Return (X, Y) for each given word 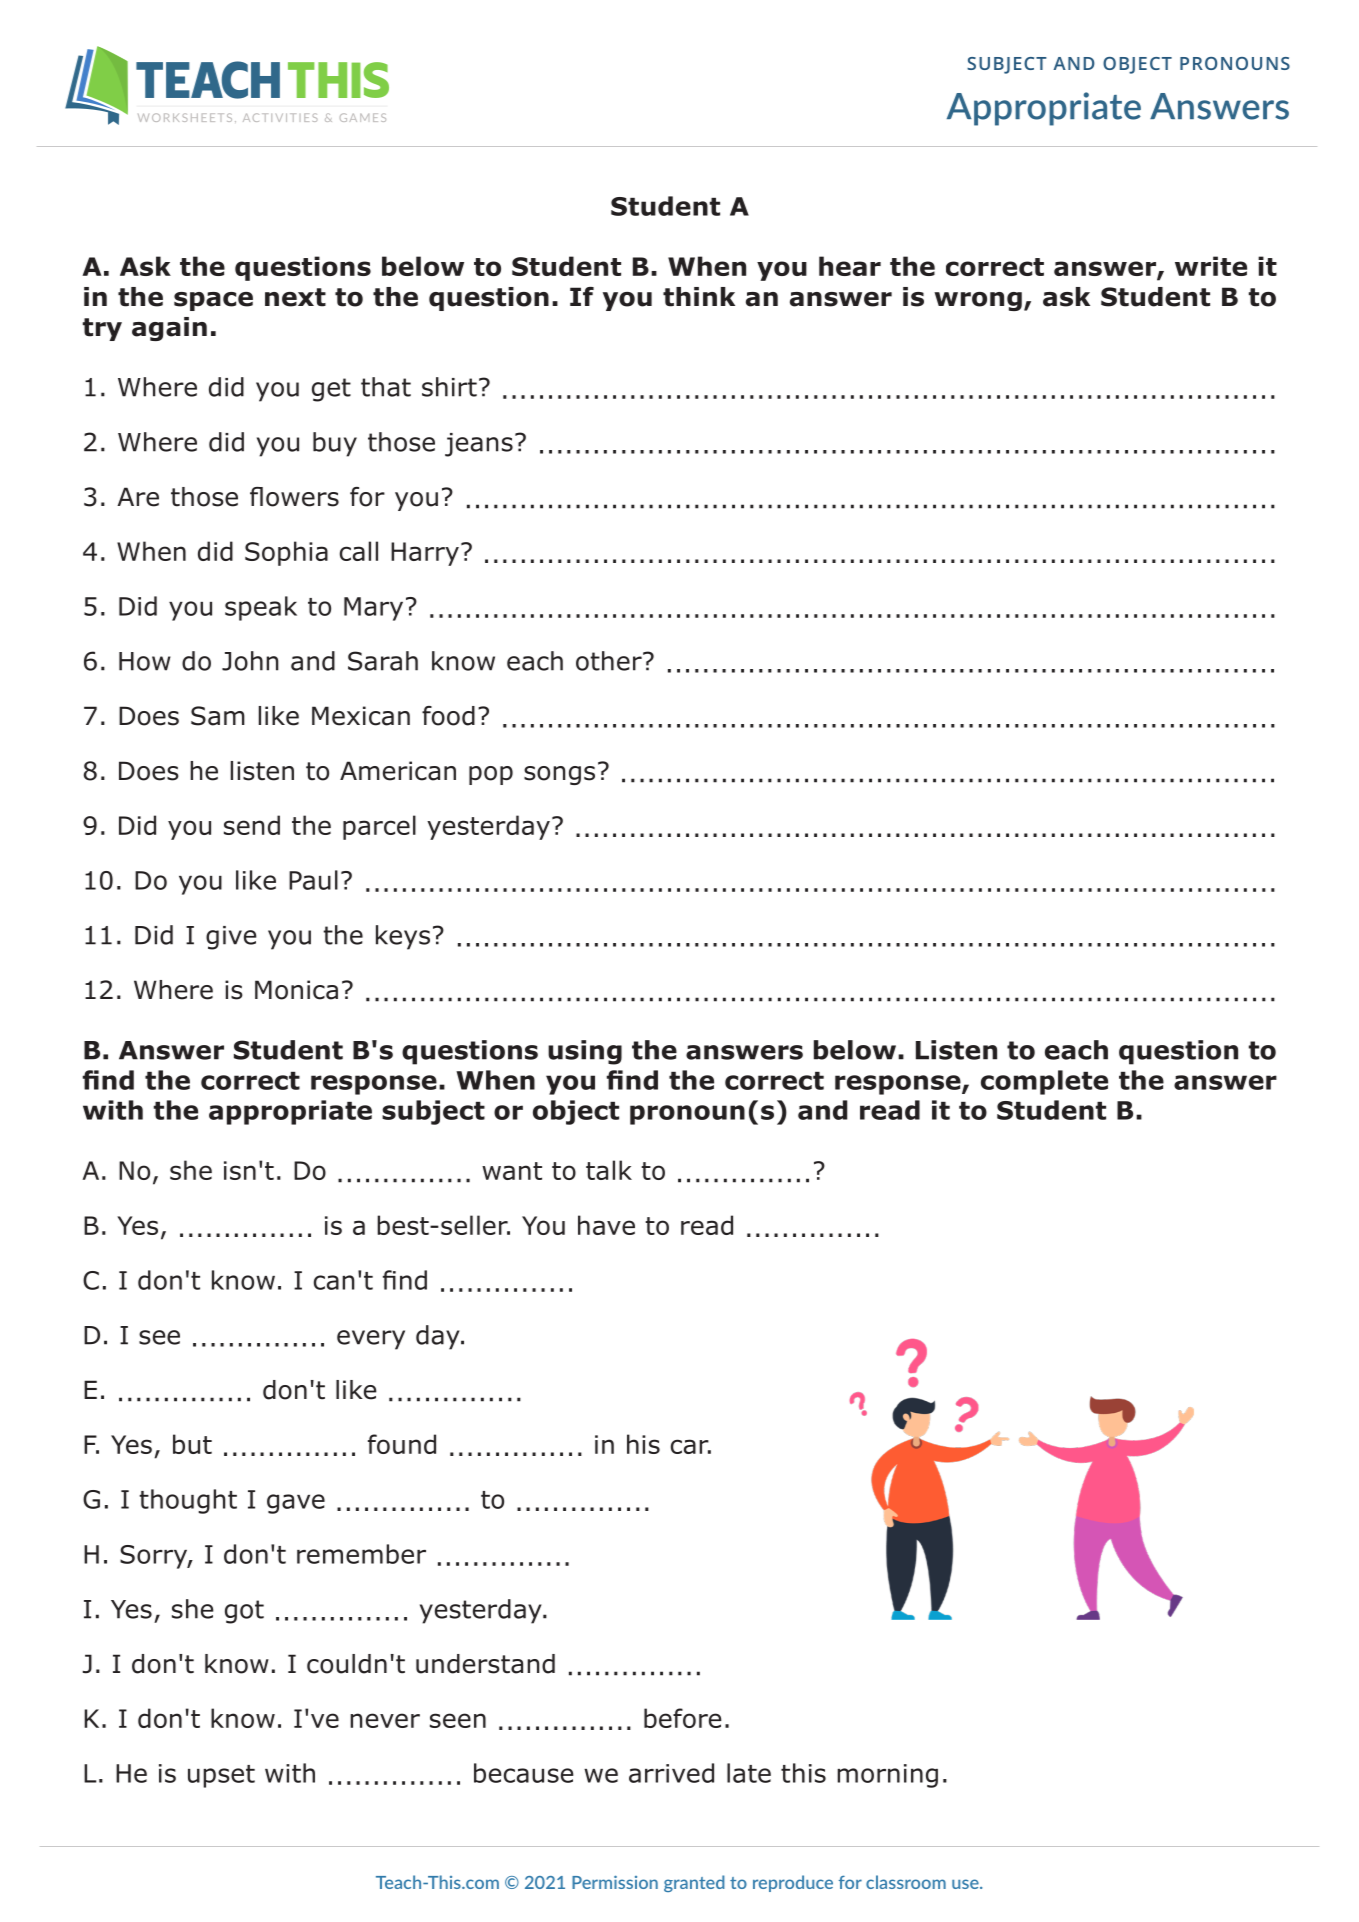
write (1211, 266)
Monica (296, 990)
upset (221, 1776)
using (585, 1052)
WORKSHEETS (185, 117)
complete (1044, 1082)
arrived (671, 1773)
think (699, 297)
